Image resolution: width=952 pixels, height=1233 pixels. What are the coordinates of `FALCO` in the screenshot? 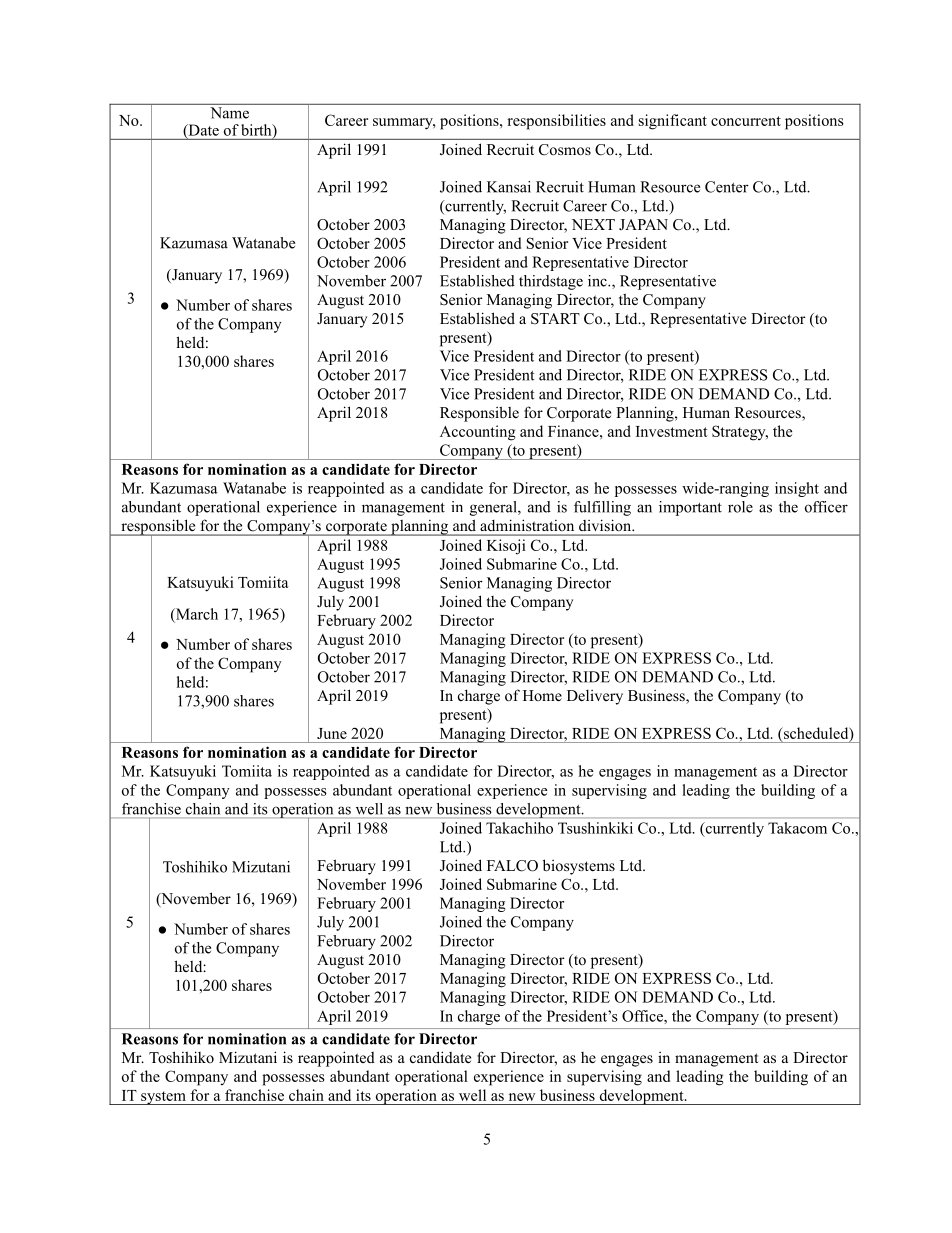 It's located at (512, 866).
